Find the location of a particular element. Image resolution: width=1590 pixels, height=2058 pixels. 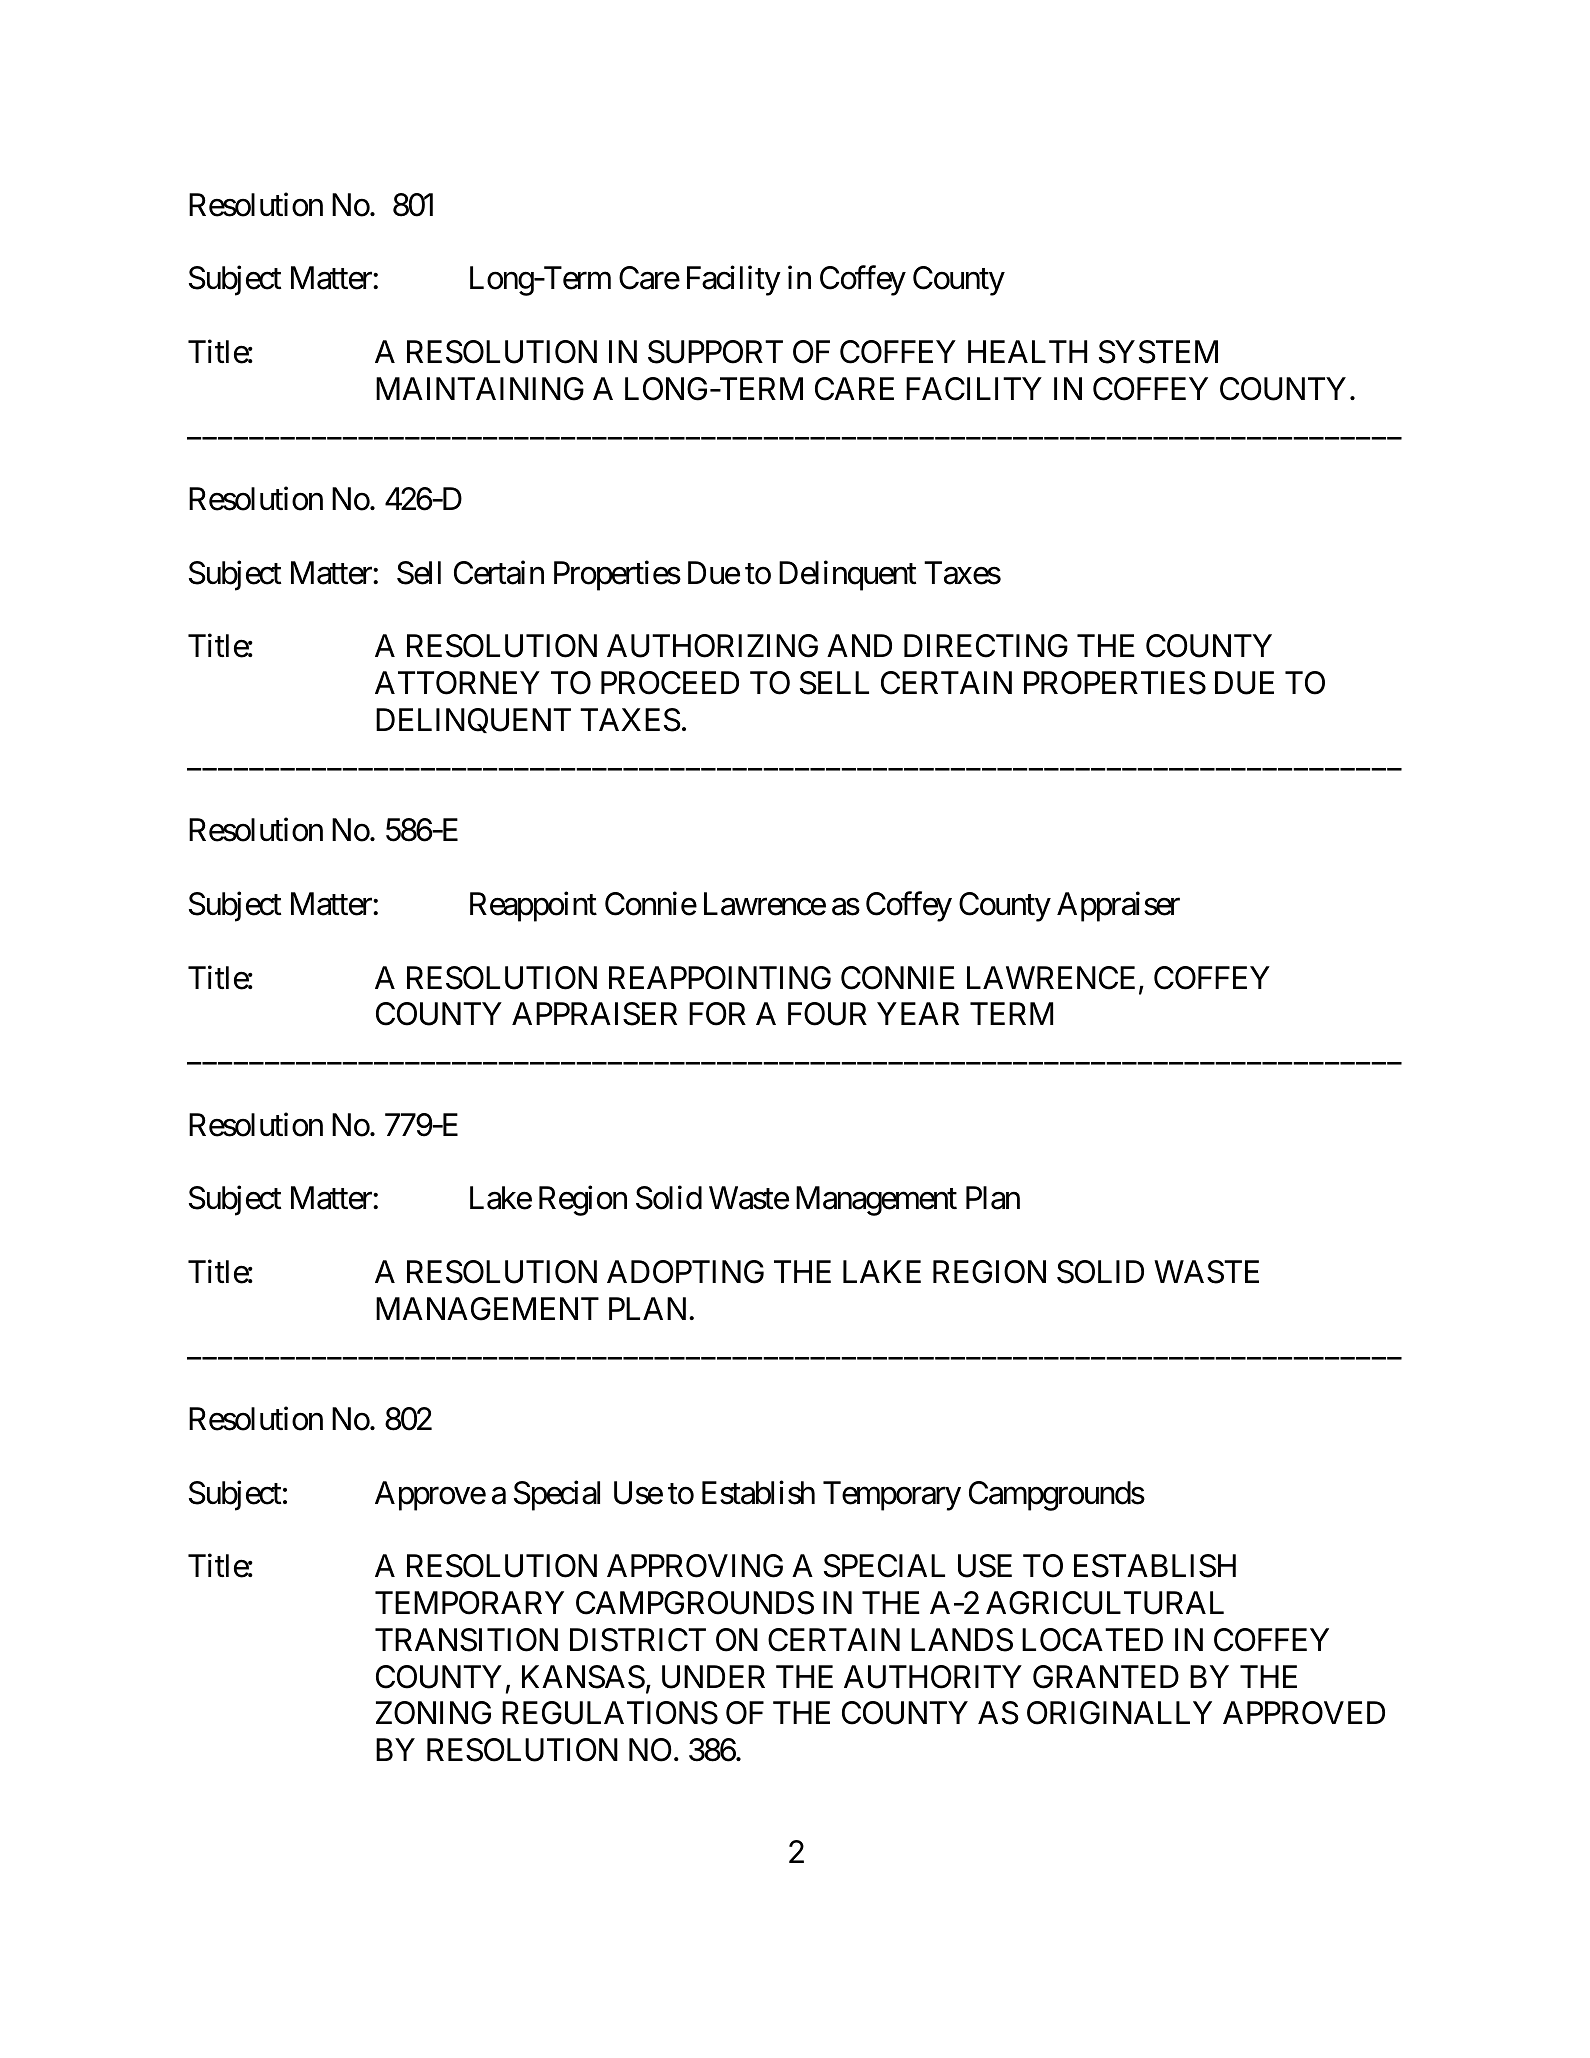

FOUR is located at coordinates (827, 1014).
